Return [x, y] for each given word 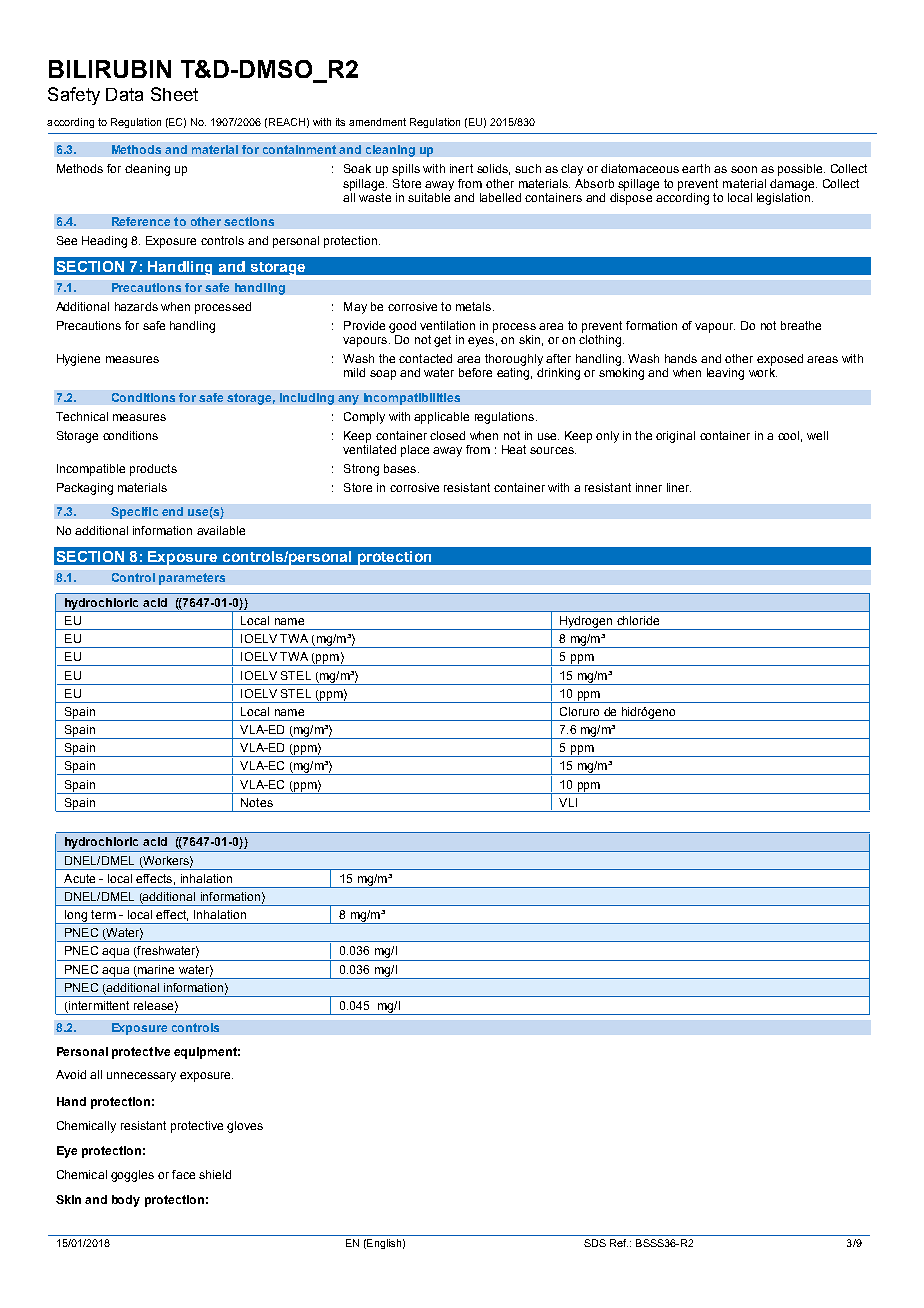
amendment [377, 122]
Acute [79, 878]
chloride [638, 620]
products [153, 470]
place [415, 451]
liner [679, 487]
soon [744, 169]
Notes [257, 802]
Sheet [174, 94]
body [126, 1201]
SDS [595, 1243]
